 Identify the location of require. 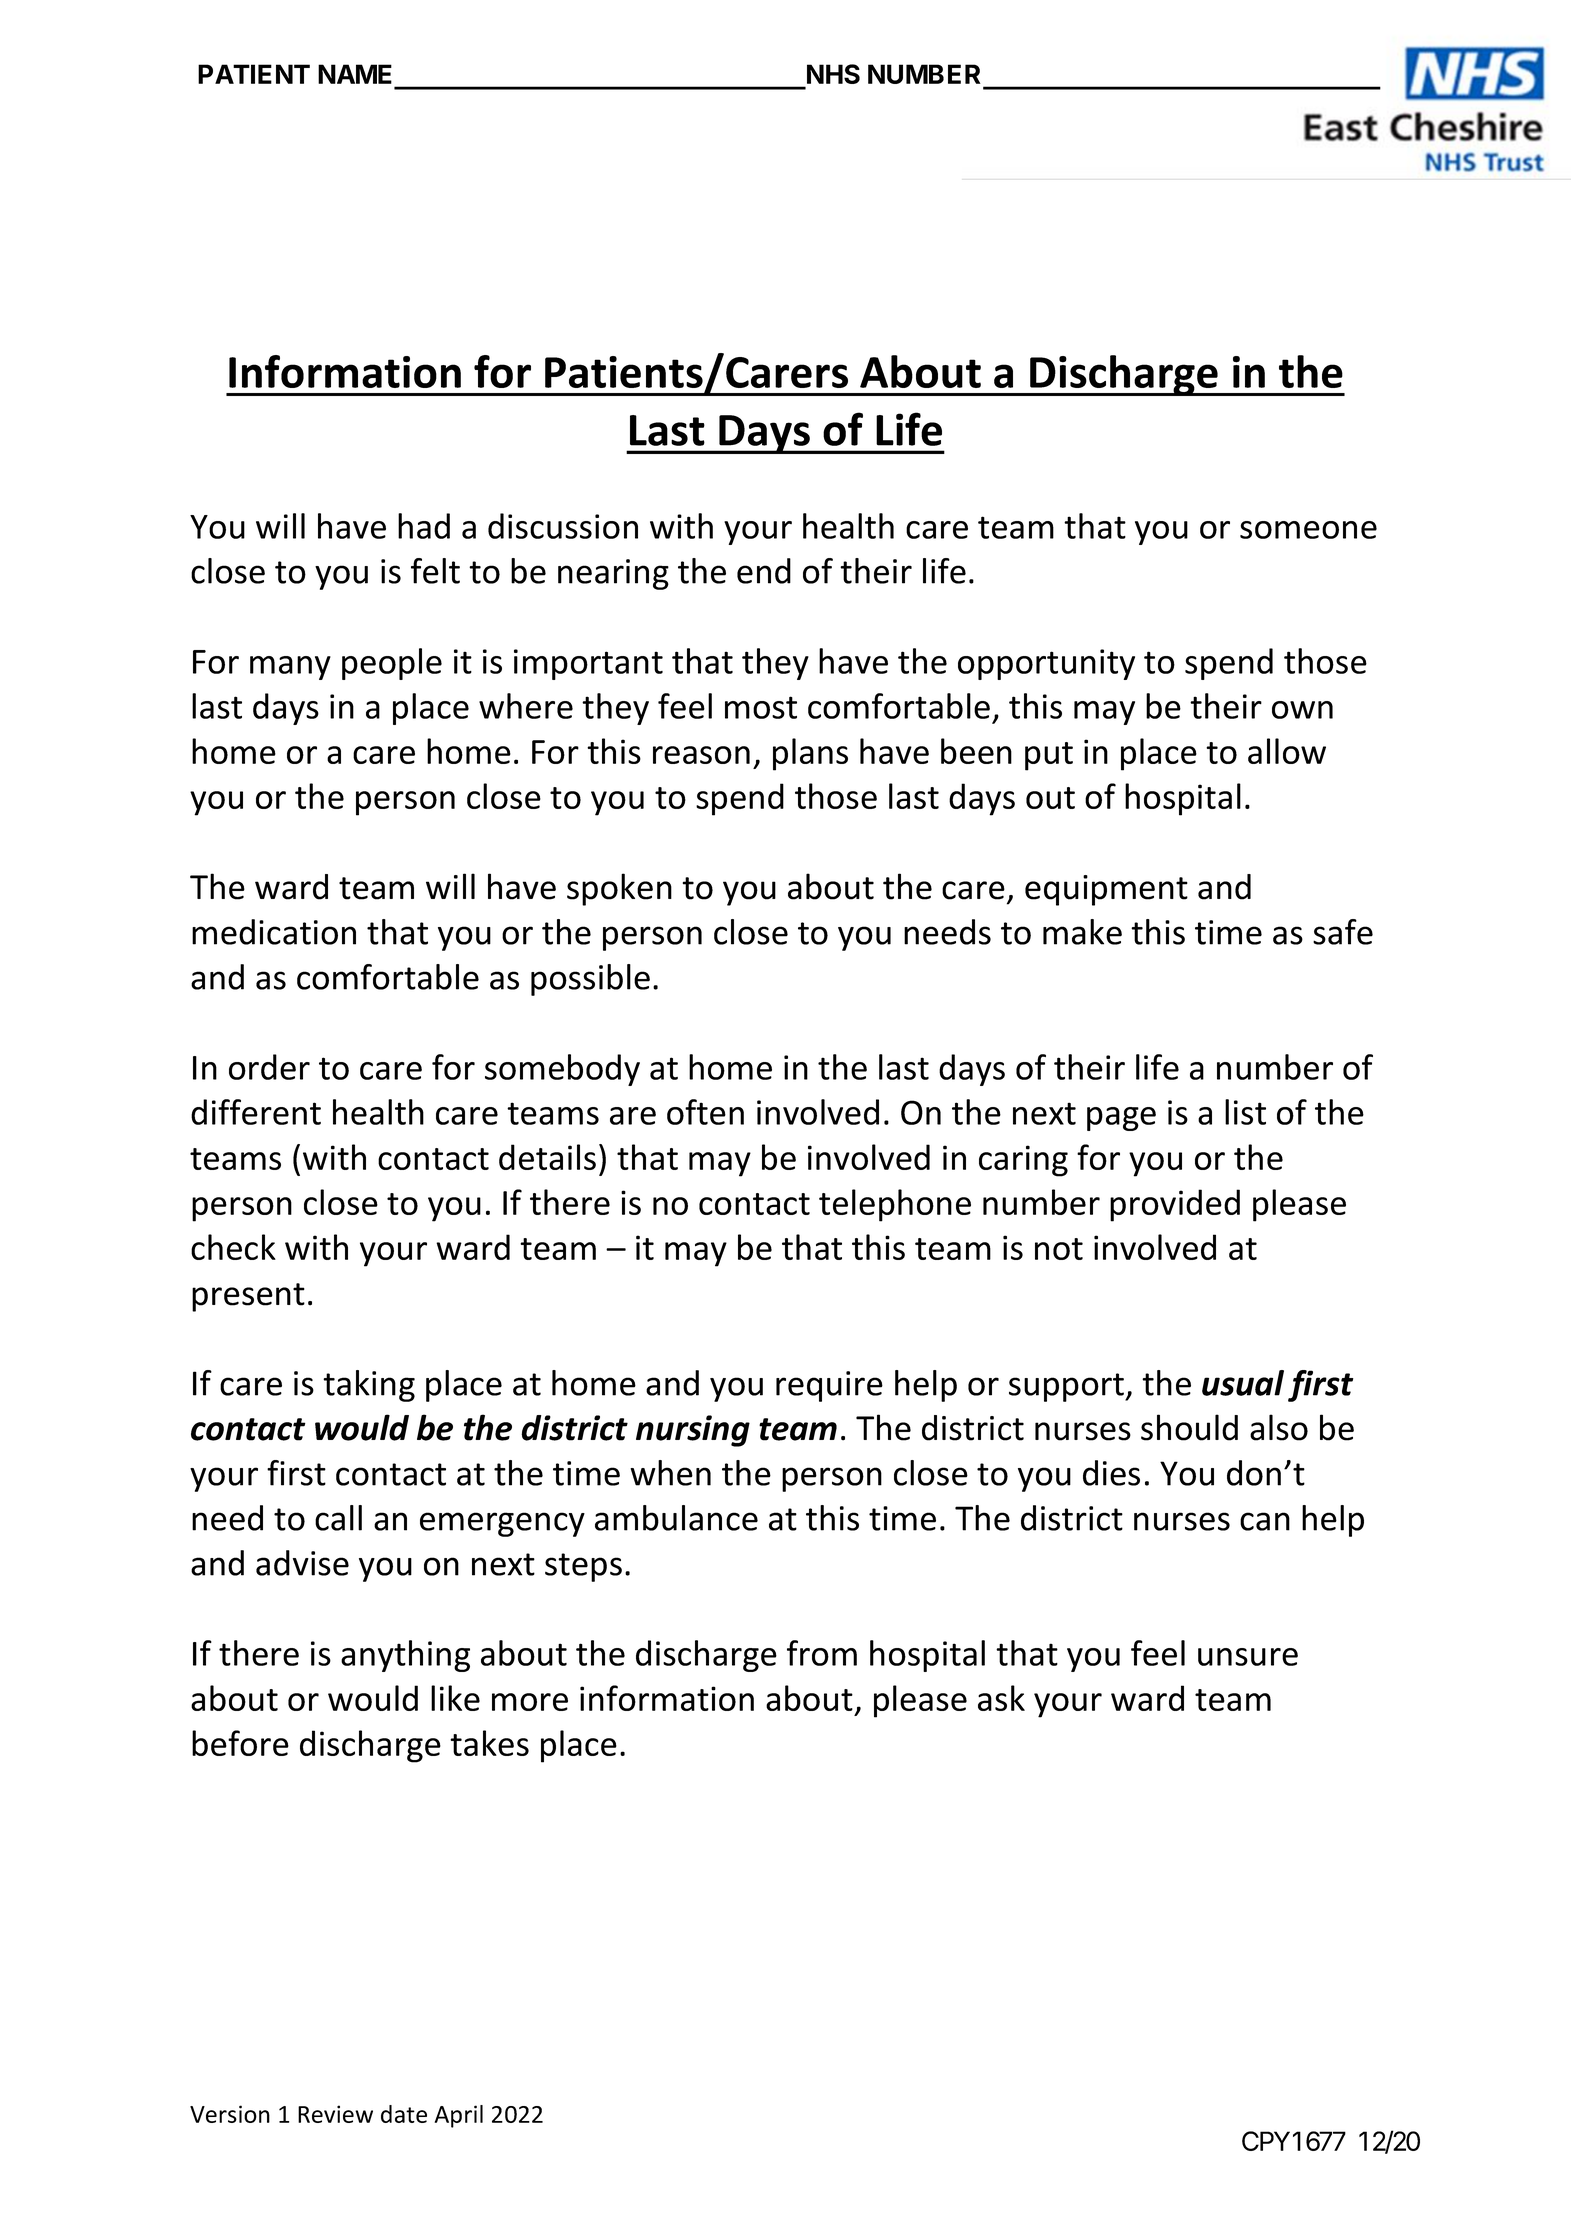
(829, 1386).
